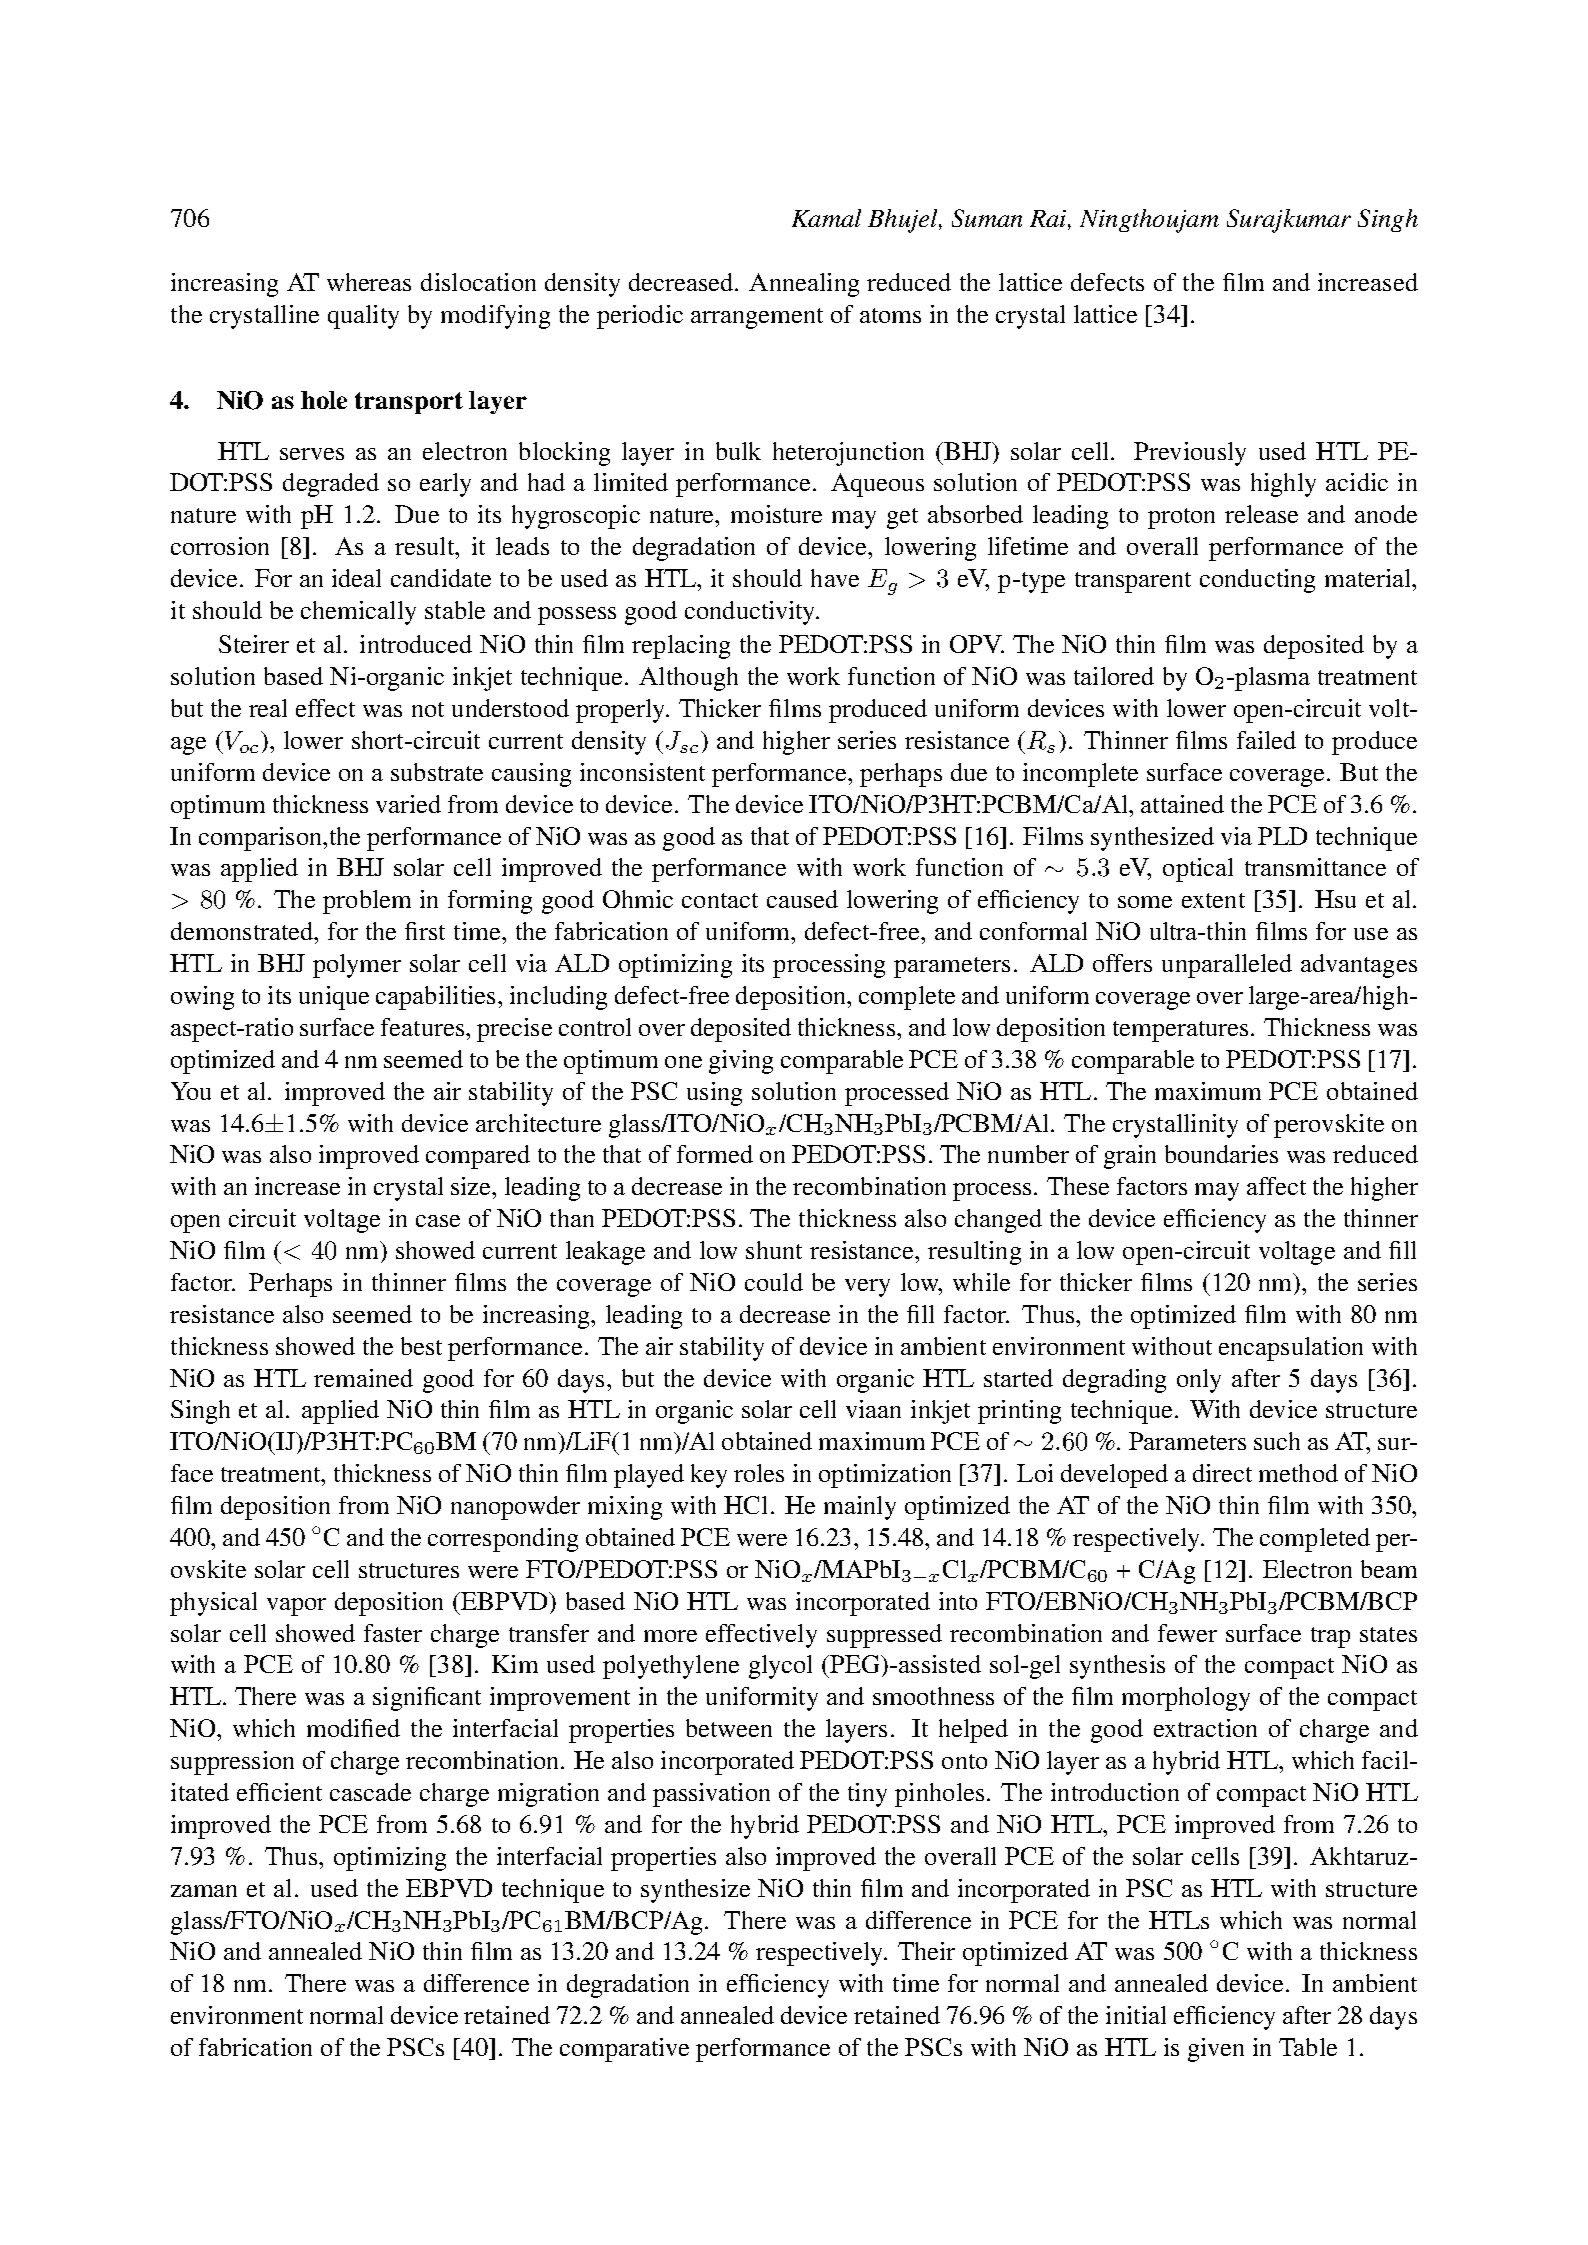 This page has width=1588, height=2245. What do you see at coordinates (780, 1667) in the page?
I see `glycol` at bounding box center [780, 1667].
